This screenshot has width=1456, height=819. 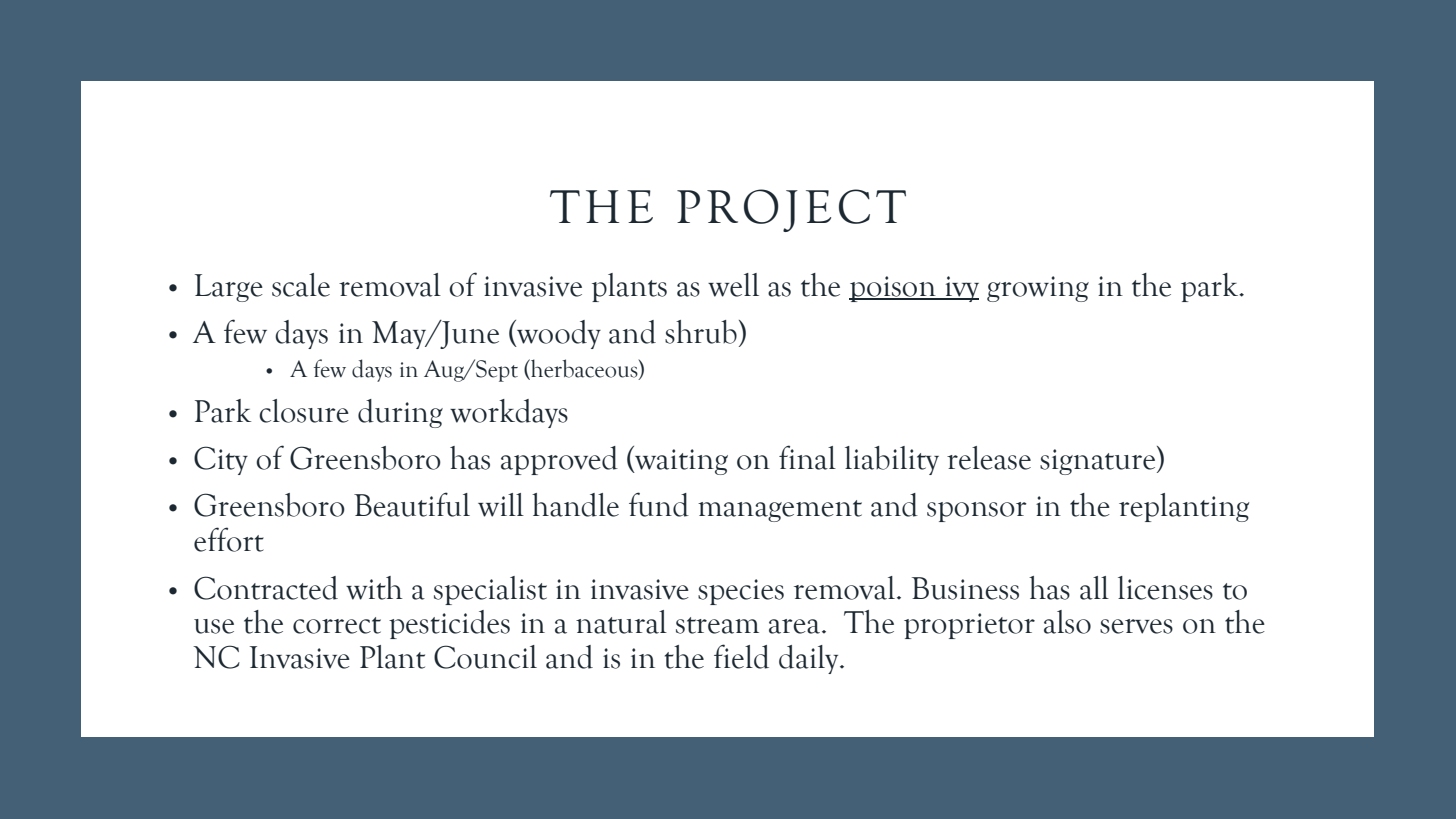 What do you see at coordinates (1067, 622) in the screenshot?
I see `also` at bounding box center [1067, 622].
